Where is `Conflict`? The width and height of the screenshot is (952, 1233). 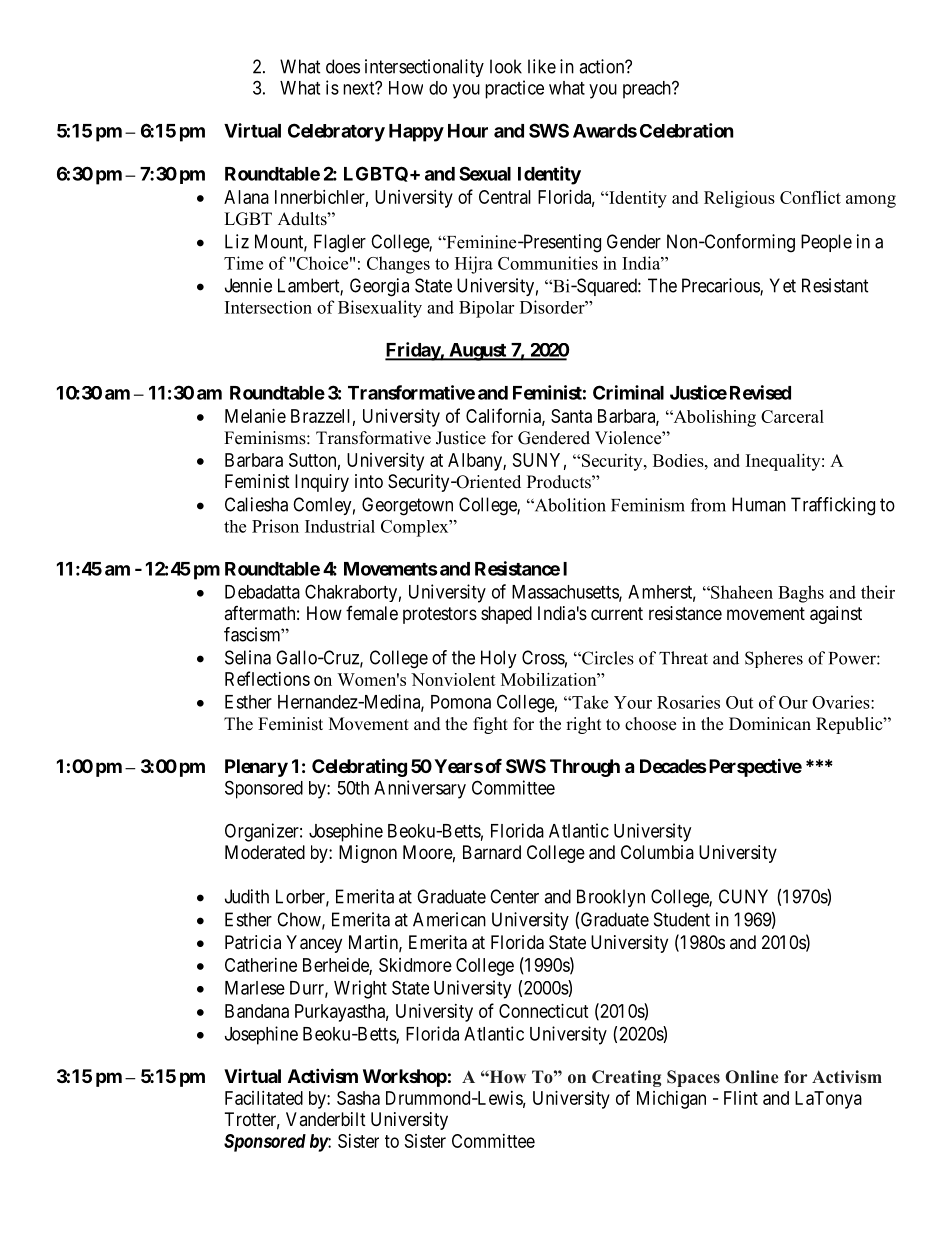
Conflict is located at coordinates (810, 197).
